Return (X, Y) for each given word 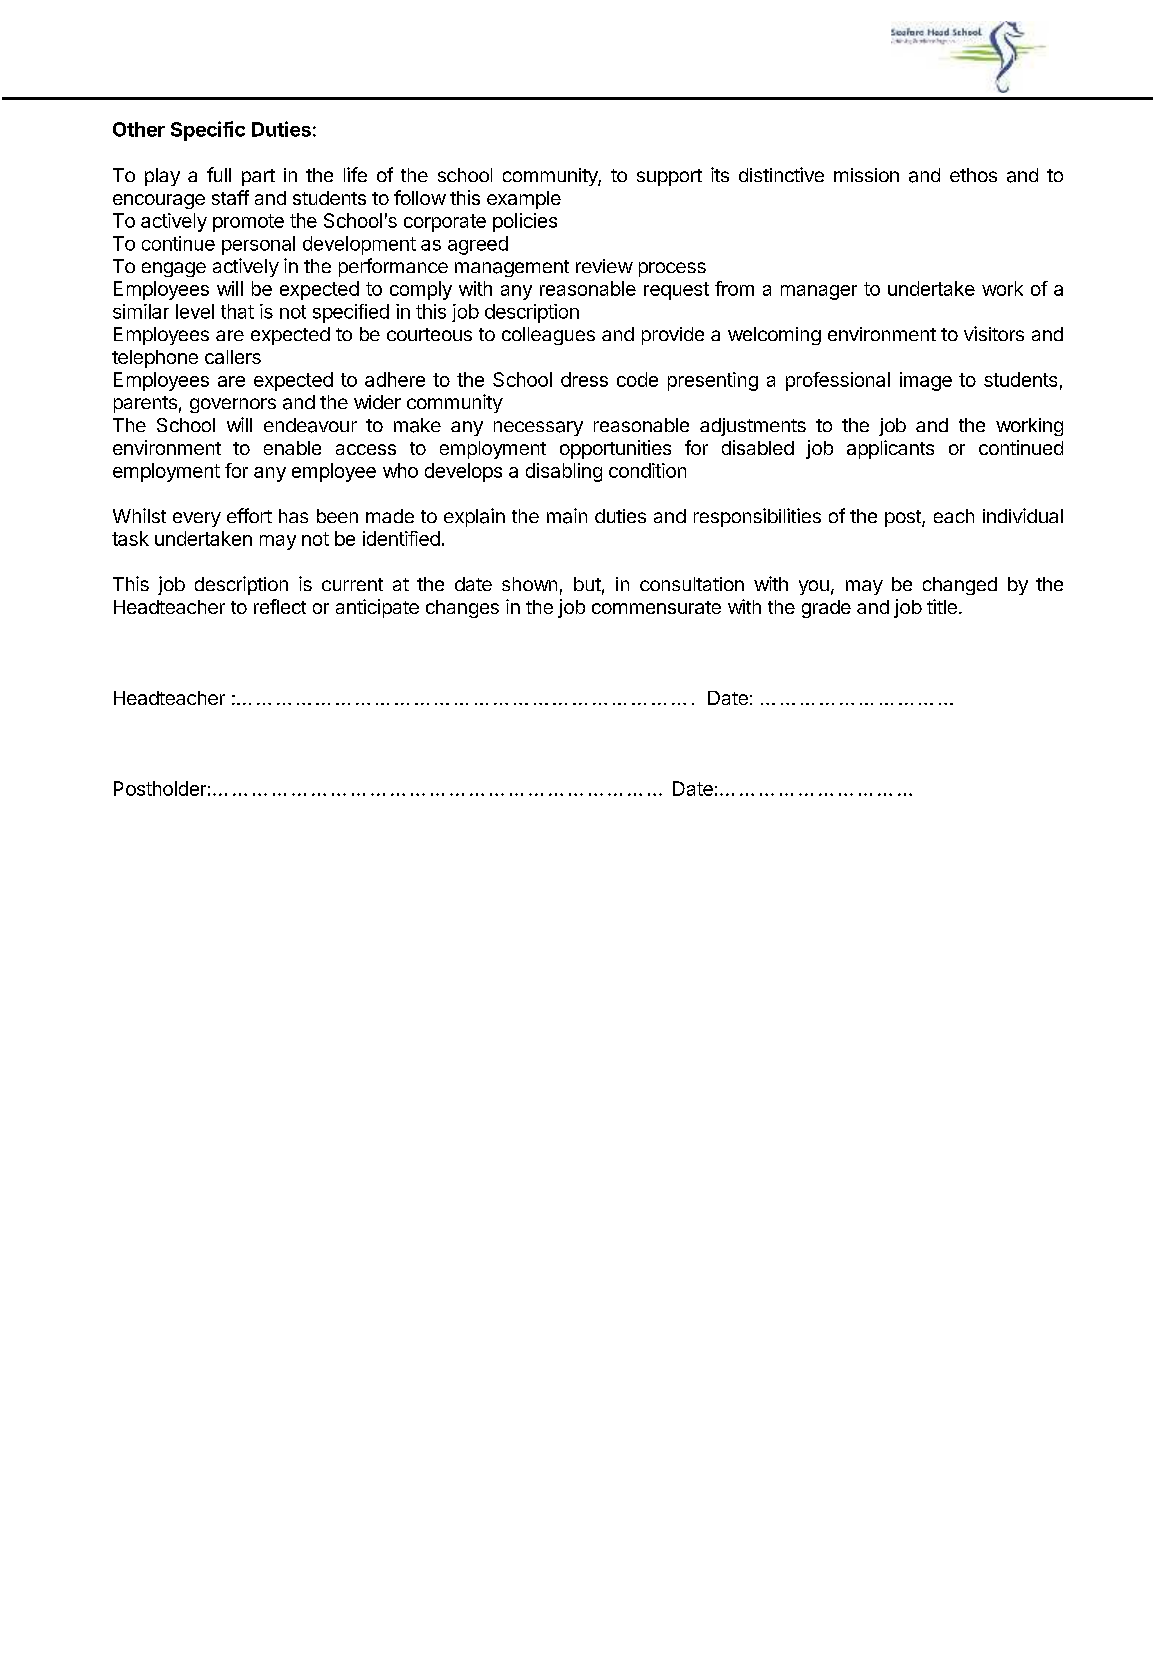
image (926, 381)
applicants (890, 449)
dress (584, 379)
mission (866, 175)
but (587, 584)
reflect (280, 606)
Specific (208, 131)
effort (249, 515)
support (669, 177)
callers (233, 357)
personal (258, 245)
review (604, 266)
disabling (564, 472)
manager (819, 292)
